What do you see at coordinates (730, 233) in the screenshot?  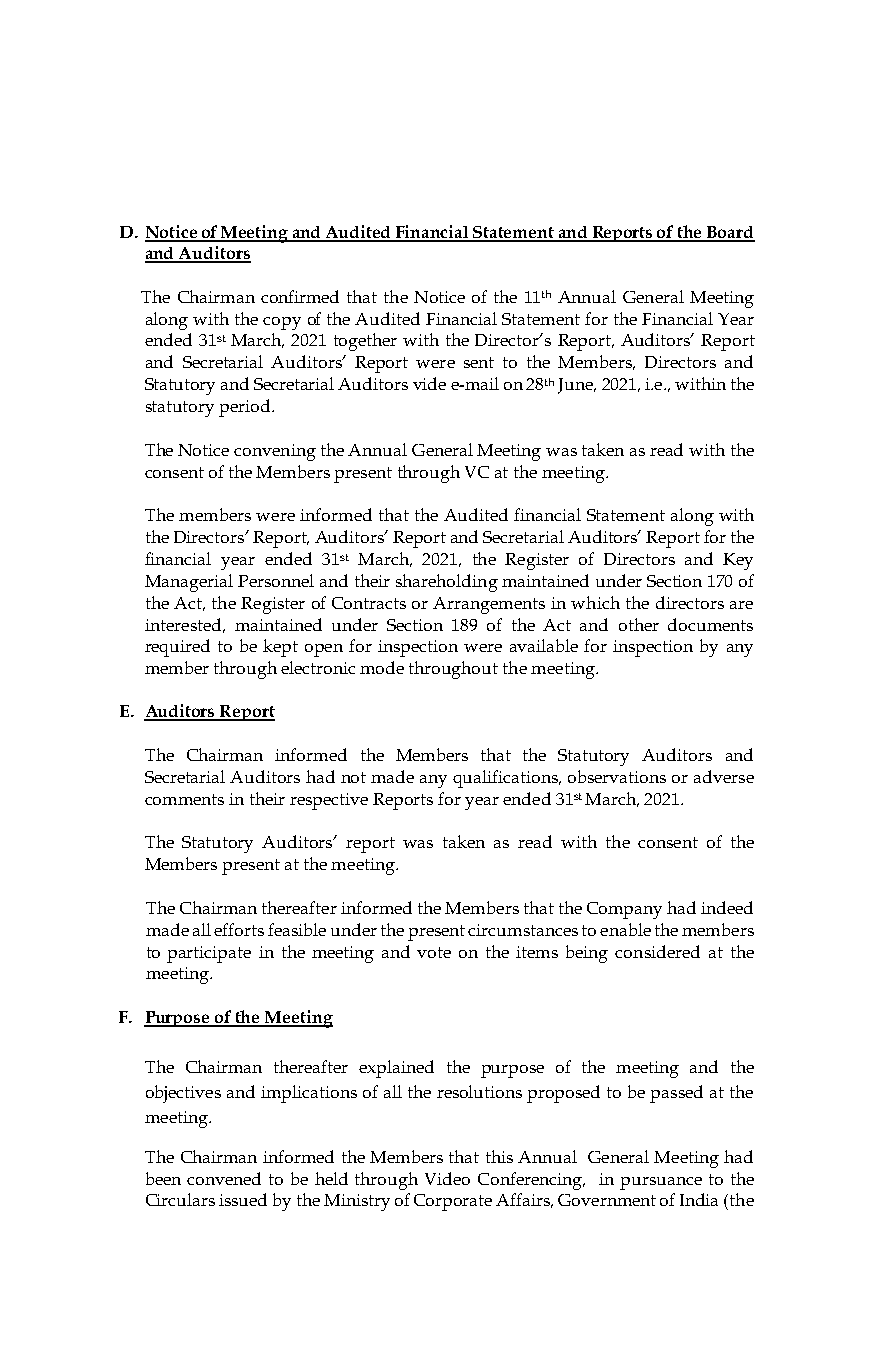 I see `Board` at bounding box center [730, 233].
